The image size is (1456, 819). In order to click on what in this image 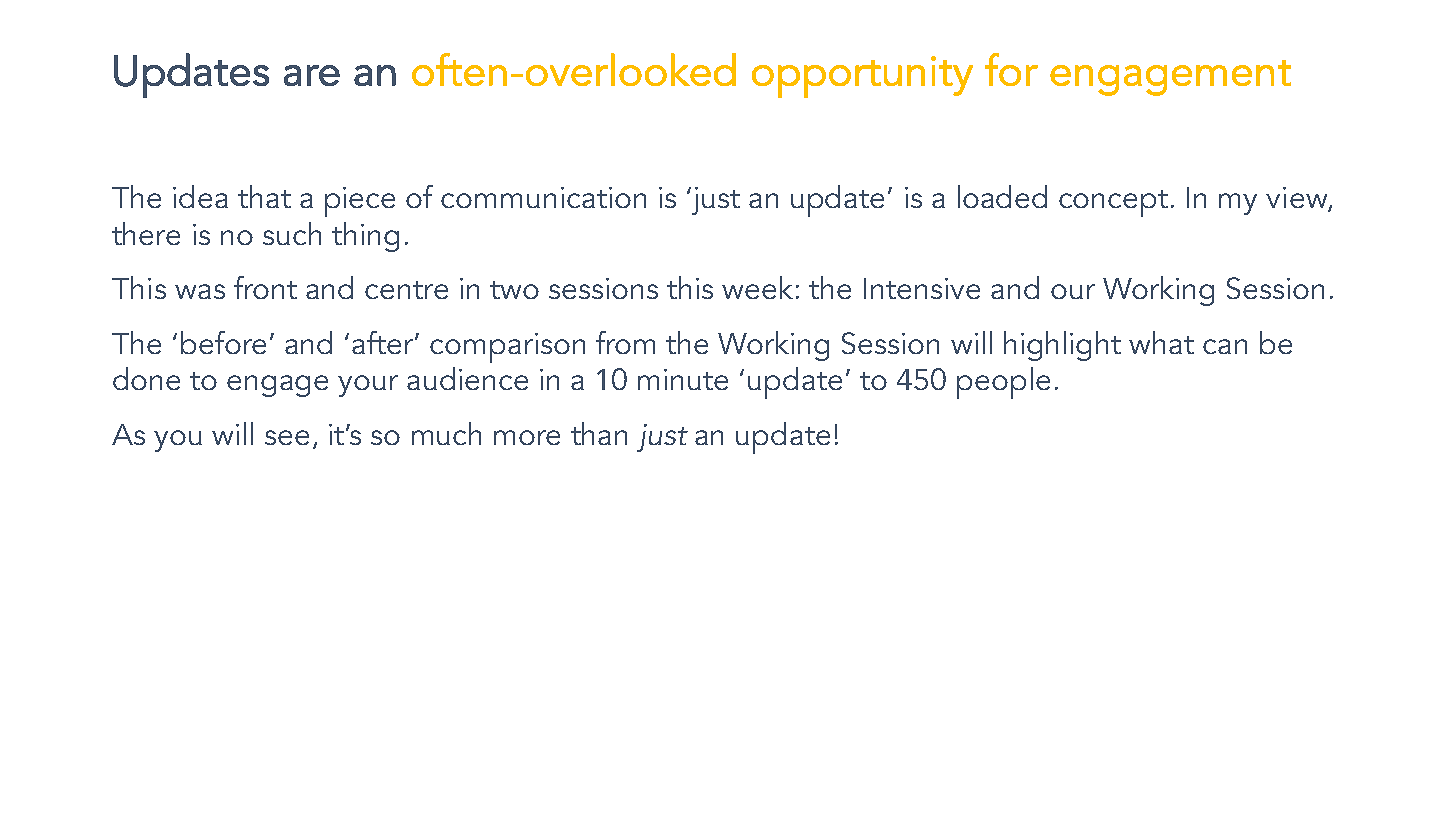, I will do `click(1161, 342)`.
